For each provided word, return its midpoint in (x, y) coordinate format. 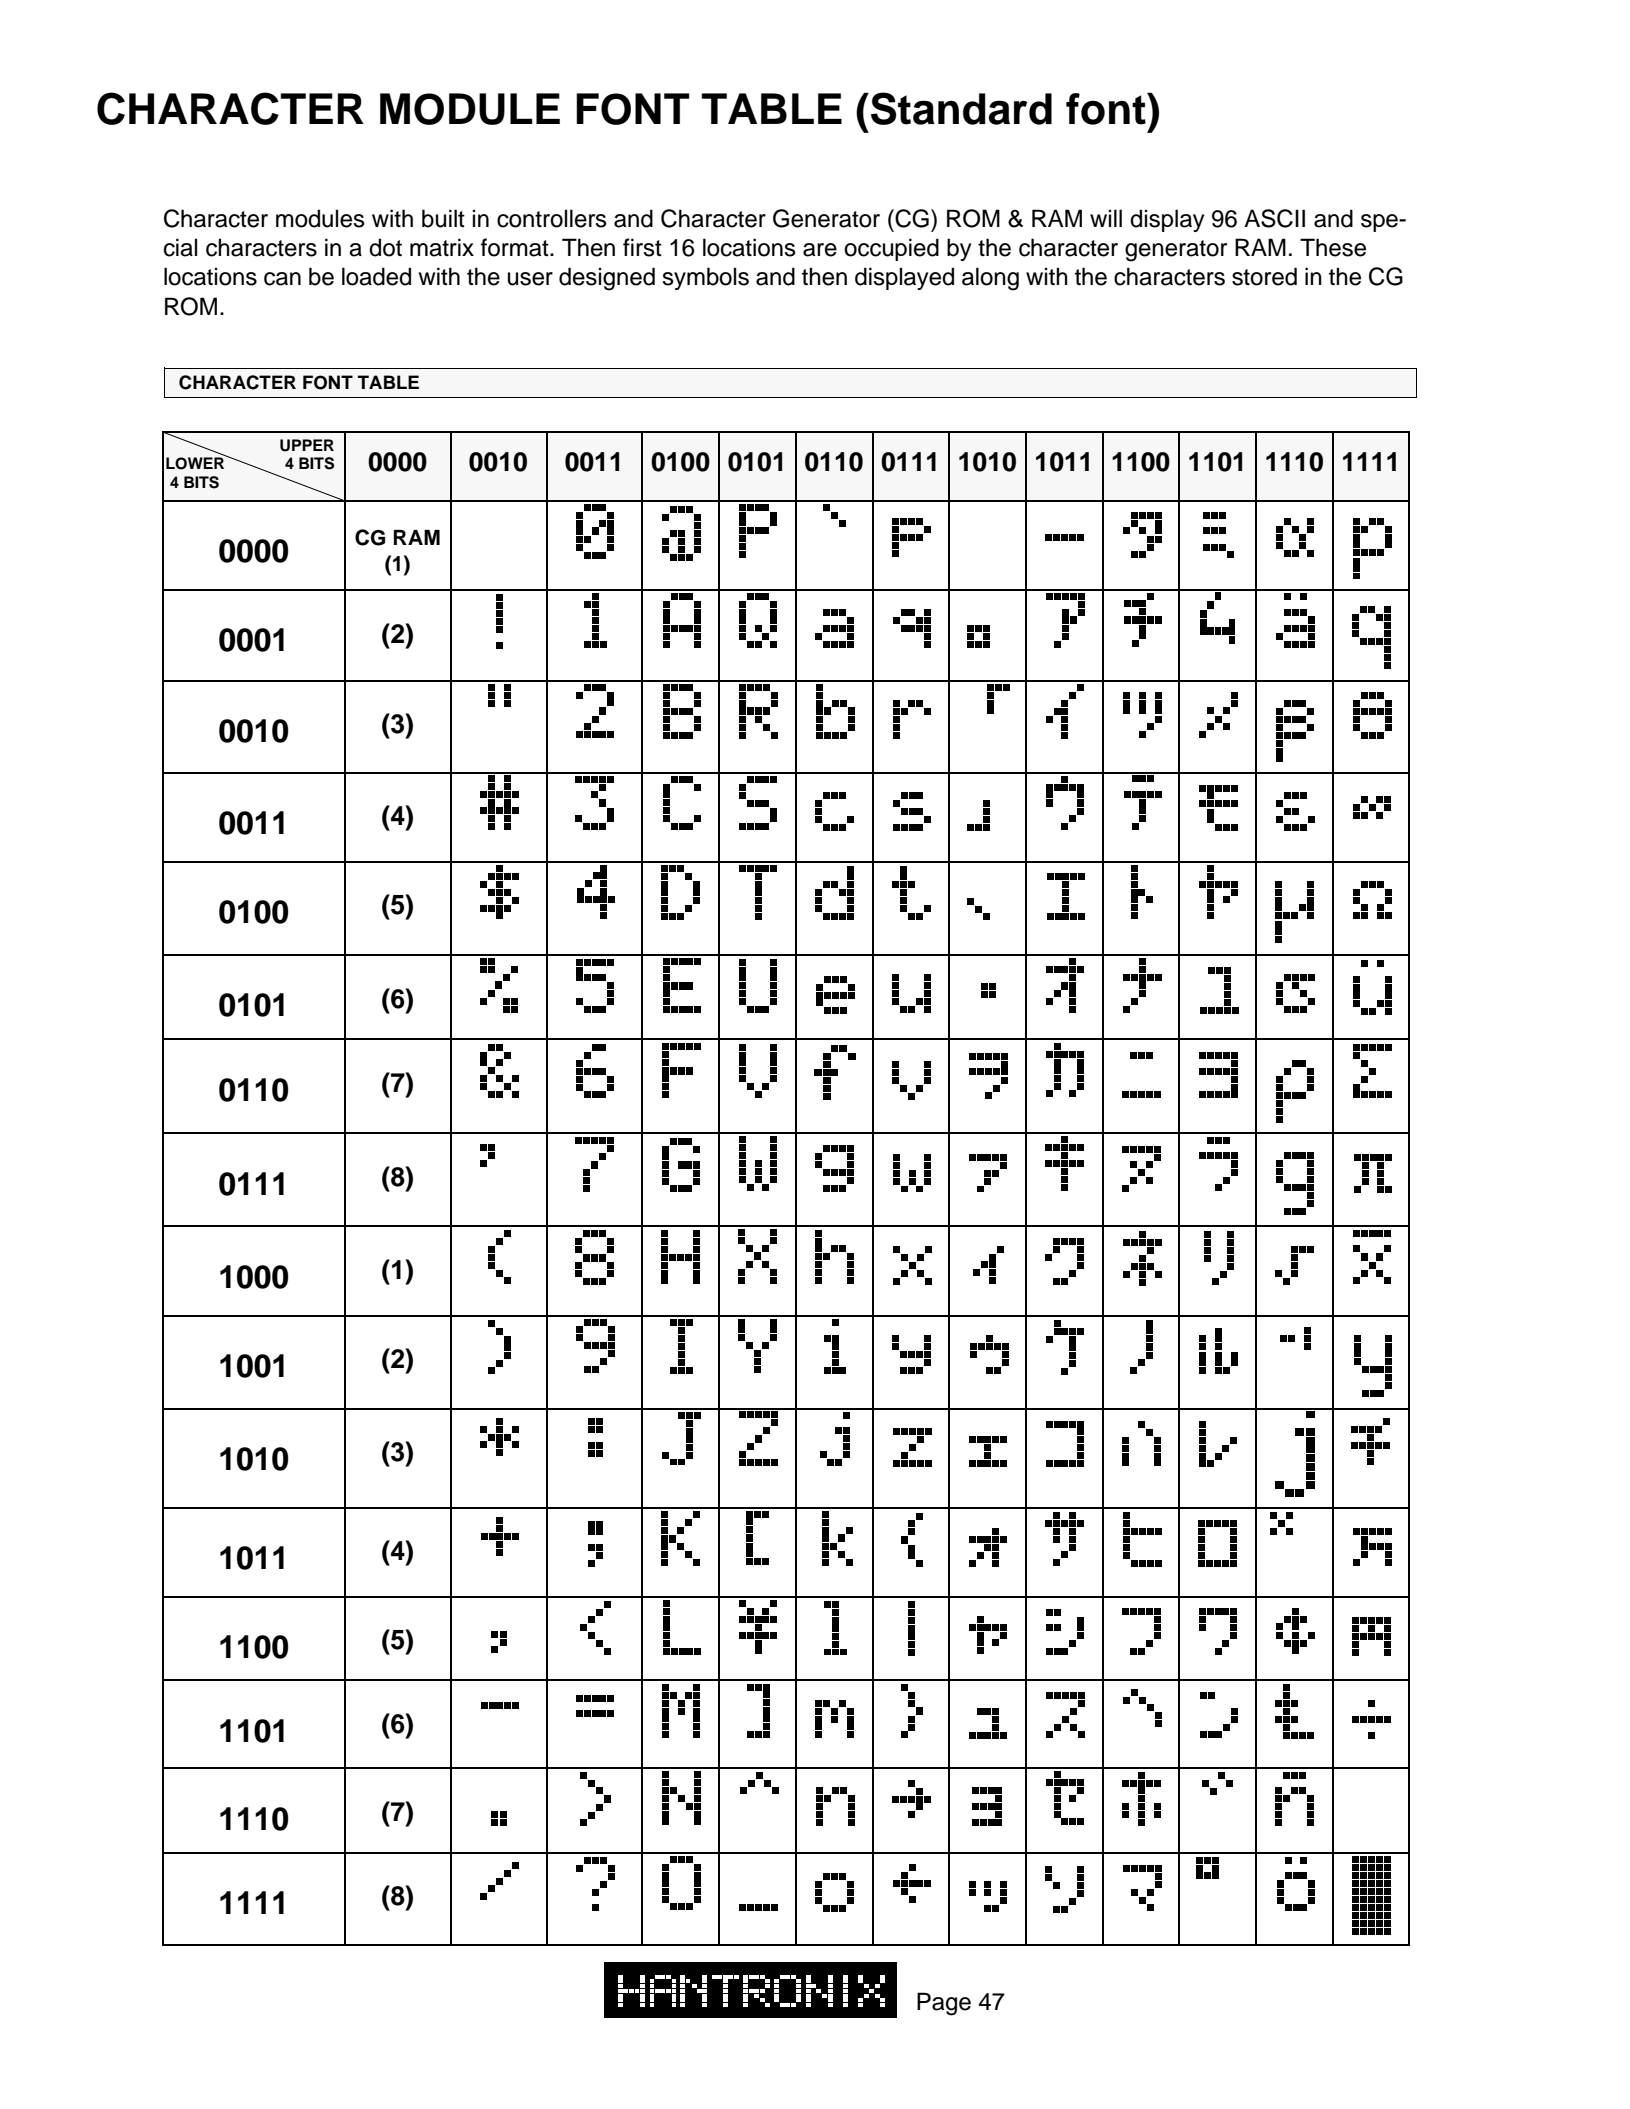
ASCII (1274, 218)
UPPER (307, 445)
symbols (705, 278)
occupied (891, 249)
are (820, 250)
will (1106, 218)
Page (944, 2004)
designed (607, 279)
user (530, 279)
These (1333, 247)
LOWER (196, 462)
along (990, 279)
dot (385, 247)
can (282, 279)
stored (1264, 276)
